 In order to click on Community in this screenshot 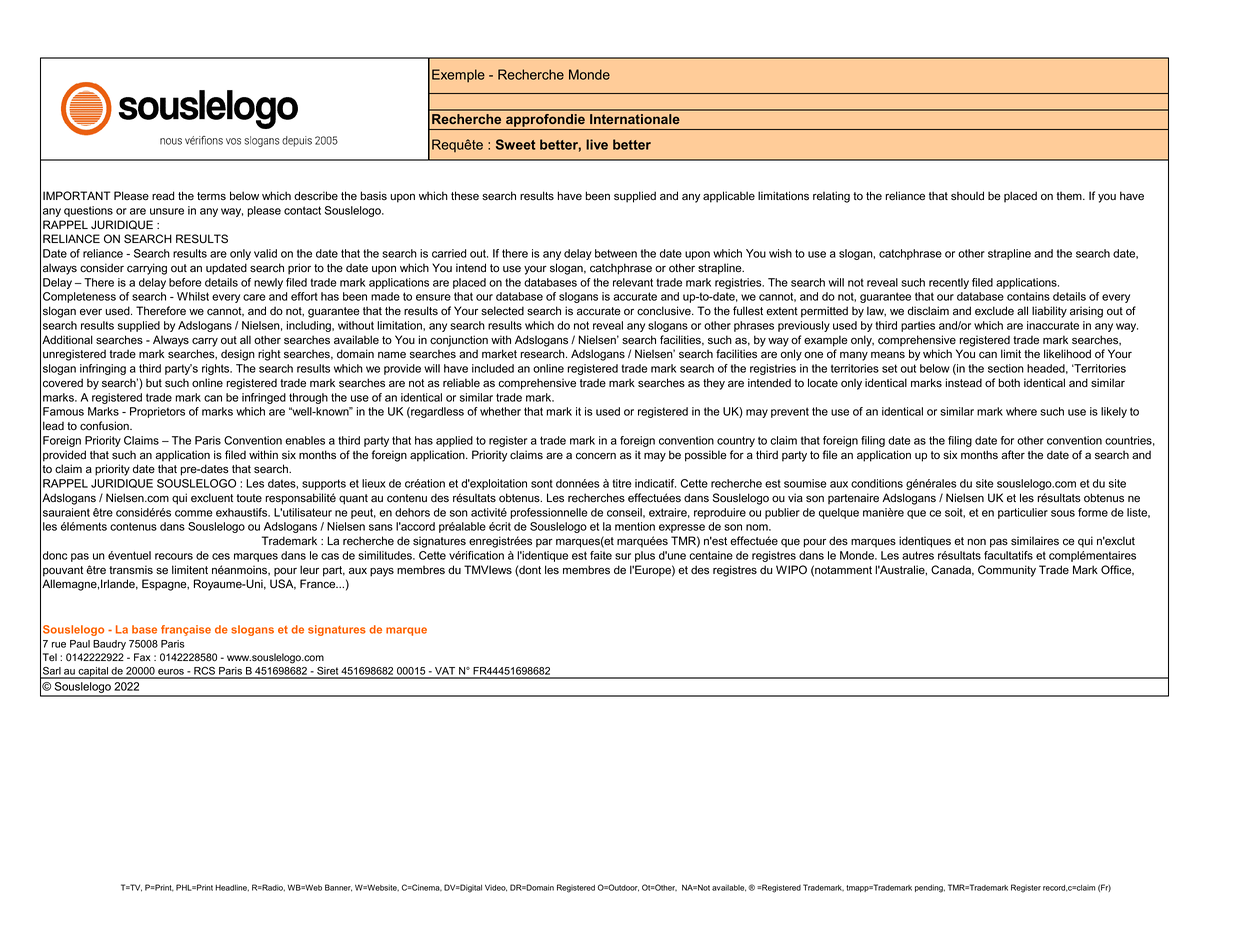, I will do `click(1007, 571)`.
